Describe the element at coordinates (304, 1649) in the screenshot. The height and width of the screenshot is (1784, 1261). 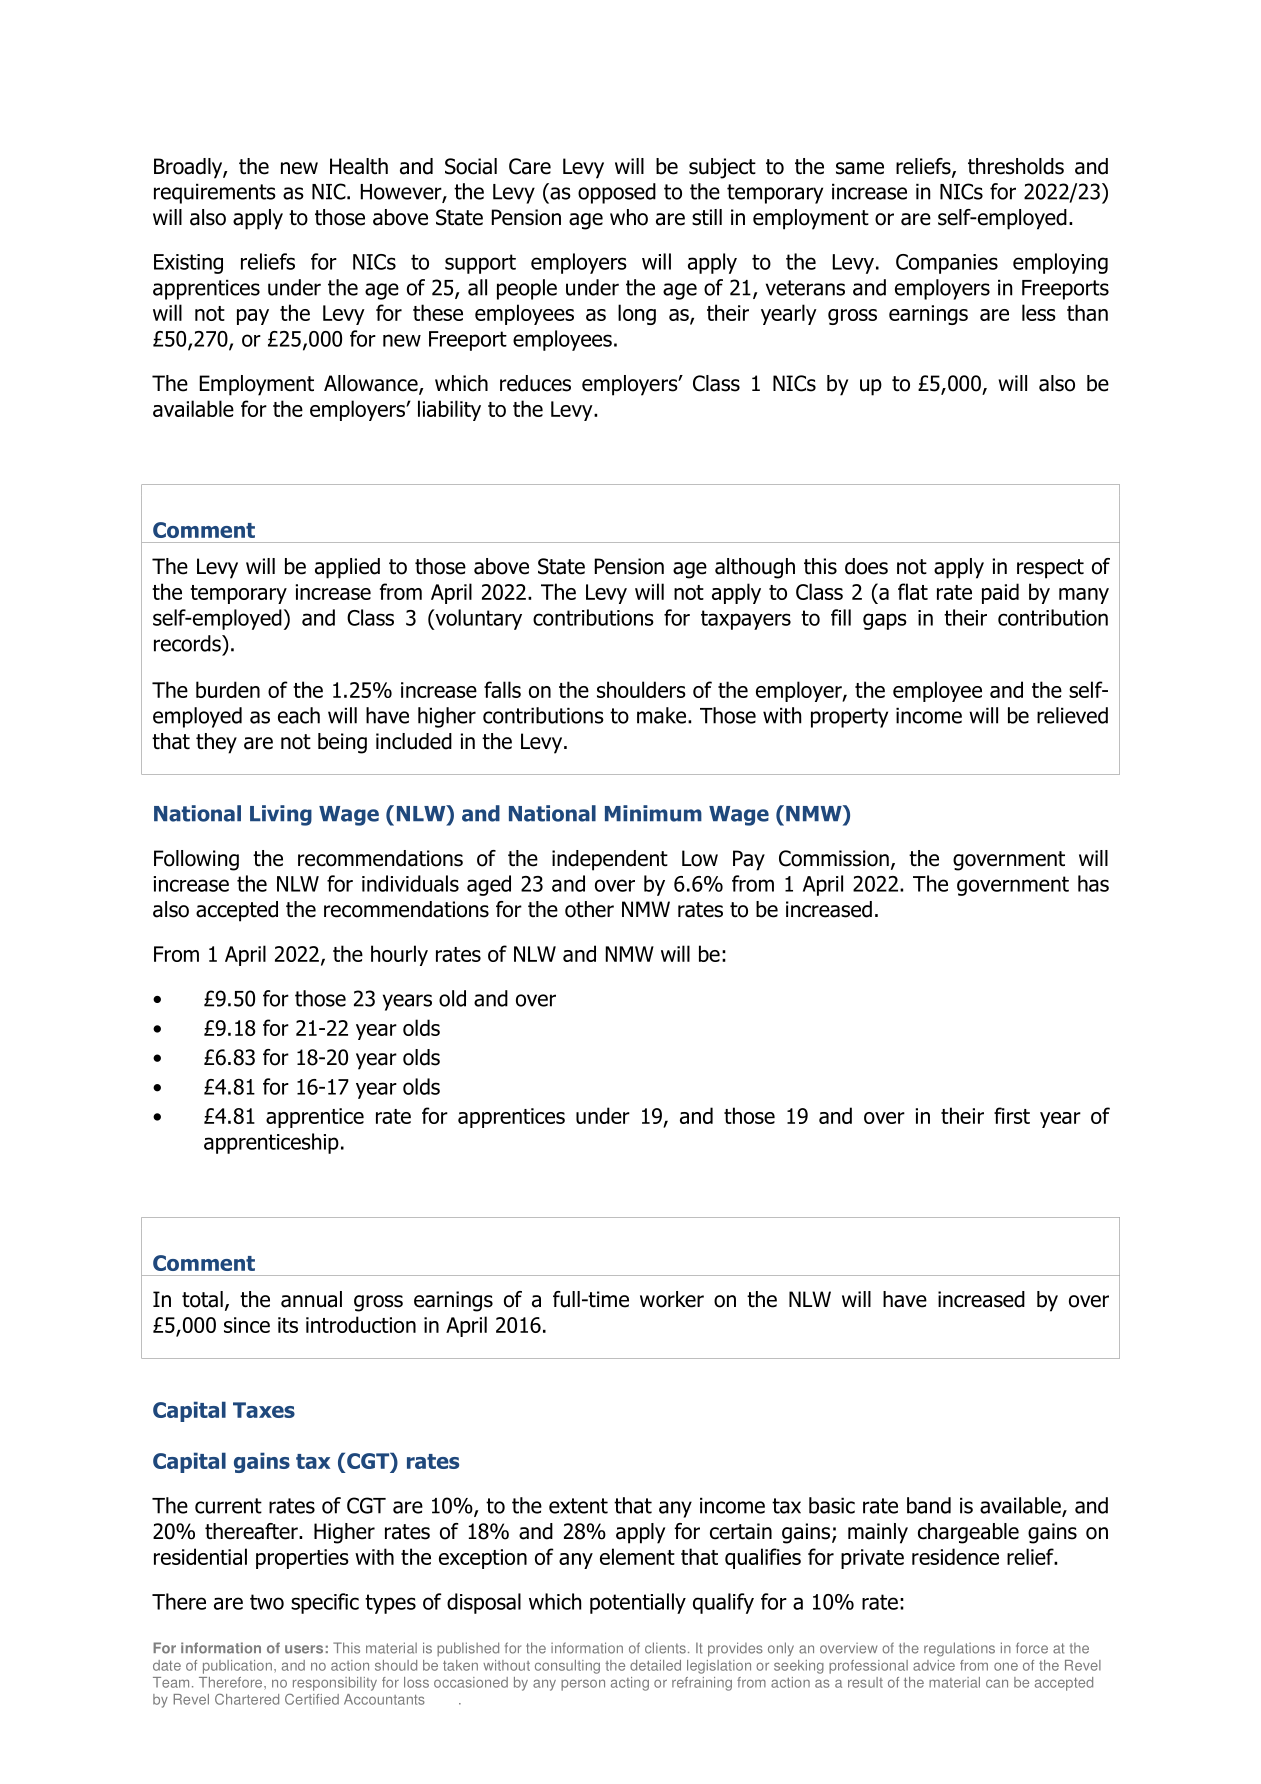
I see `users` at that location.
